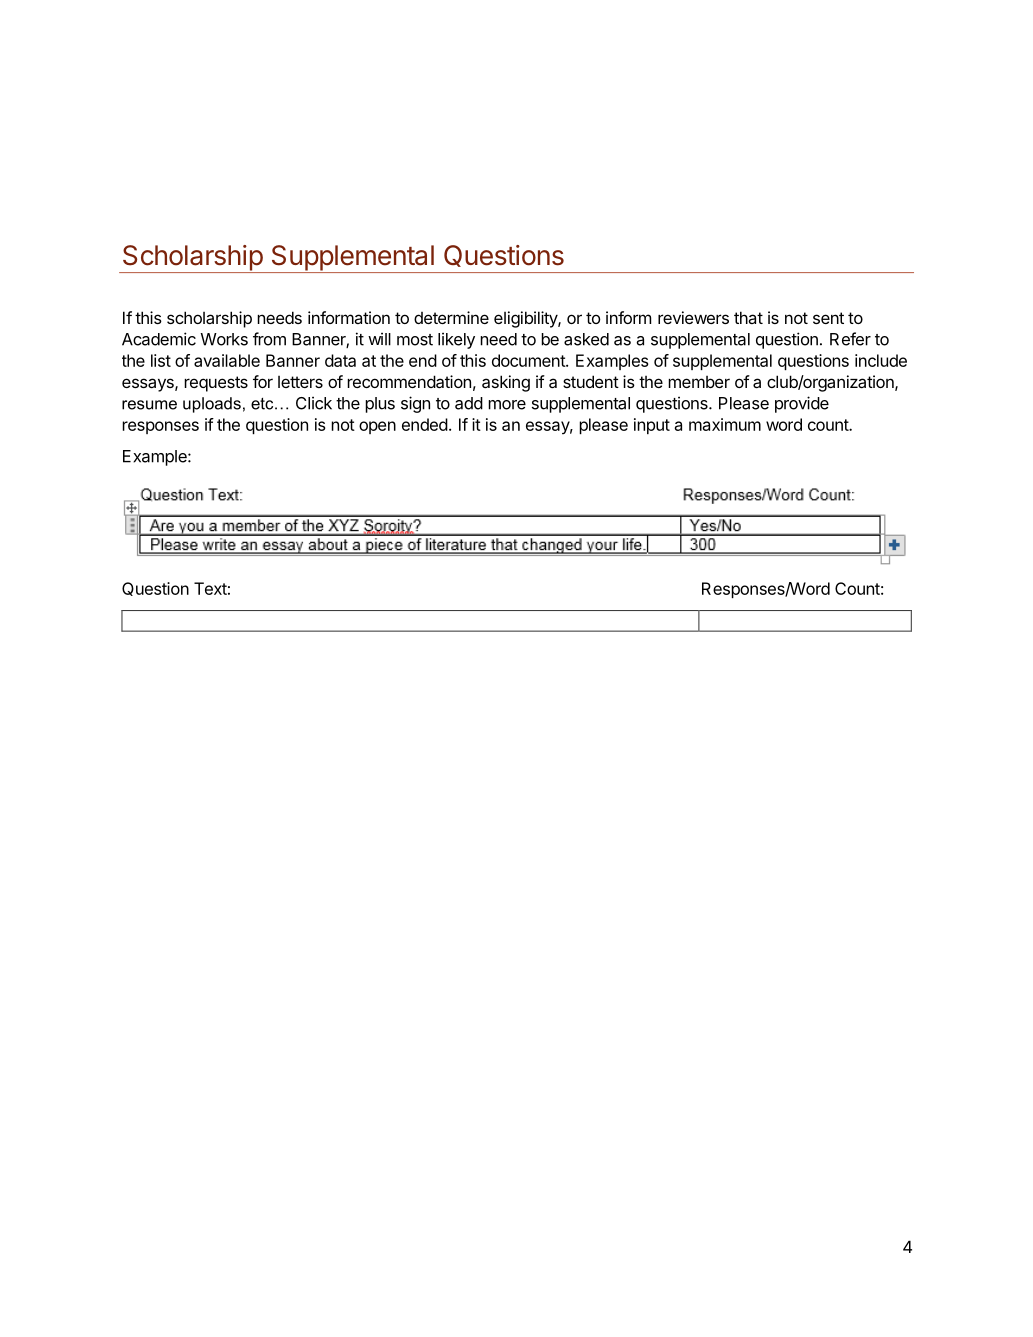 The image size is (1033, 1337). Describe the element at coordinates (699, 382) in the screenshot. I see `member` at that location.
